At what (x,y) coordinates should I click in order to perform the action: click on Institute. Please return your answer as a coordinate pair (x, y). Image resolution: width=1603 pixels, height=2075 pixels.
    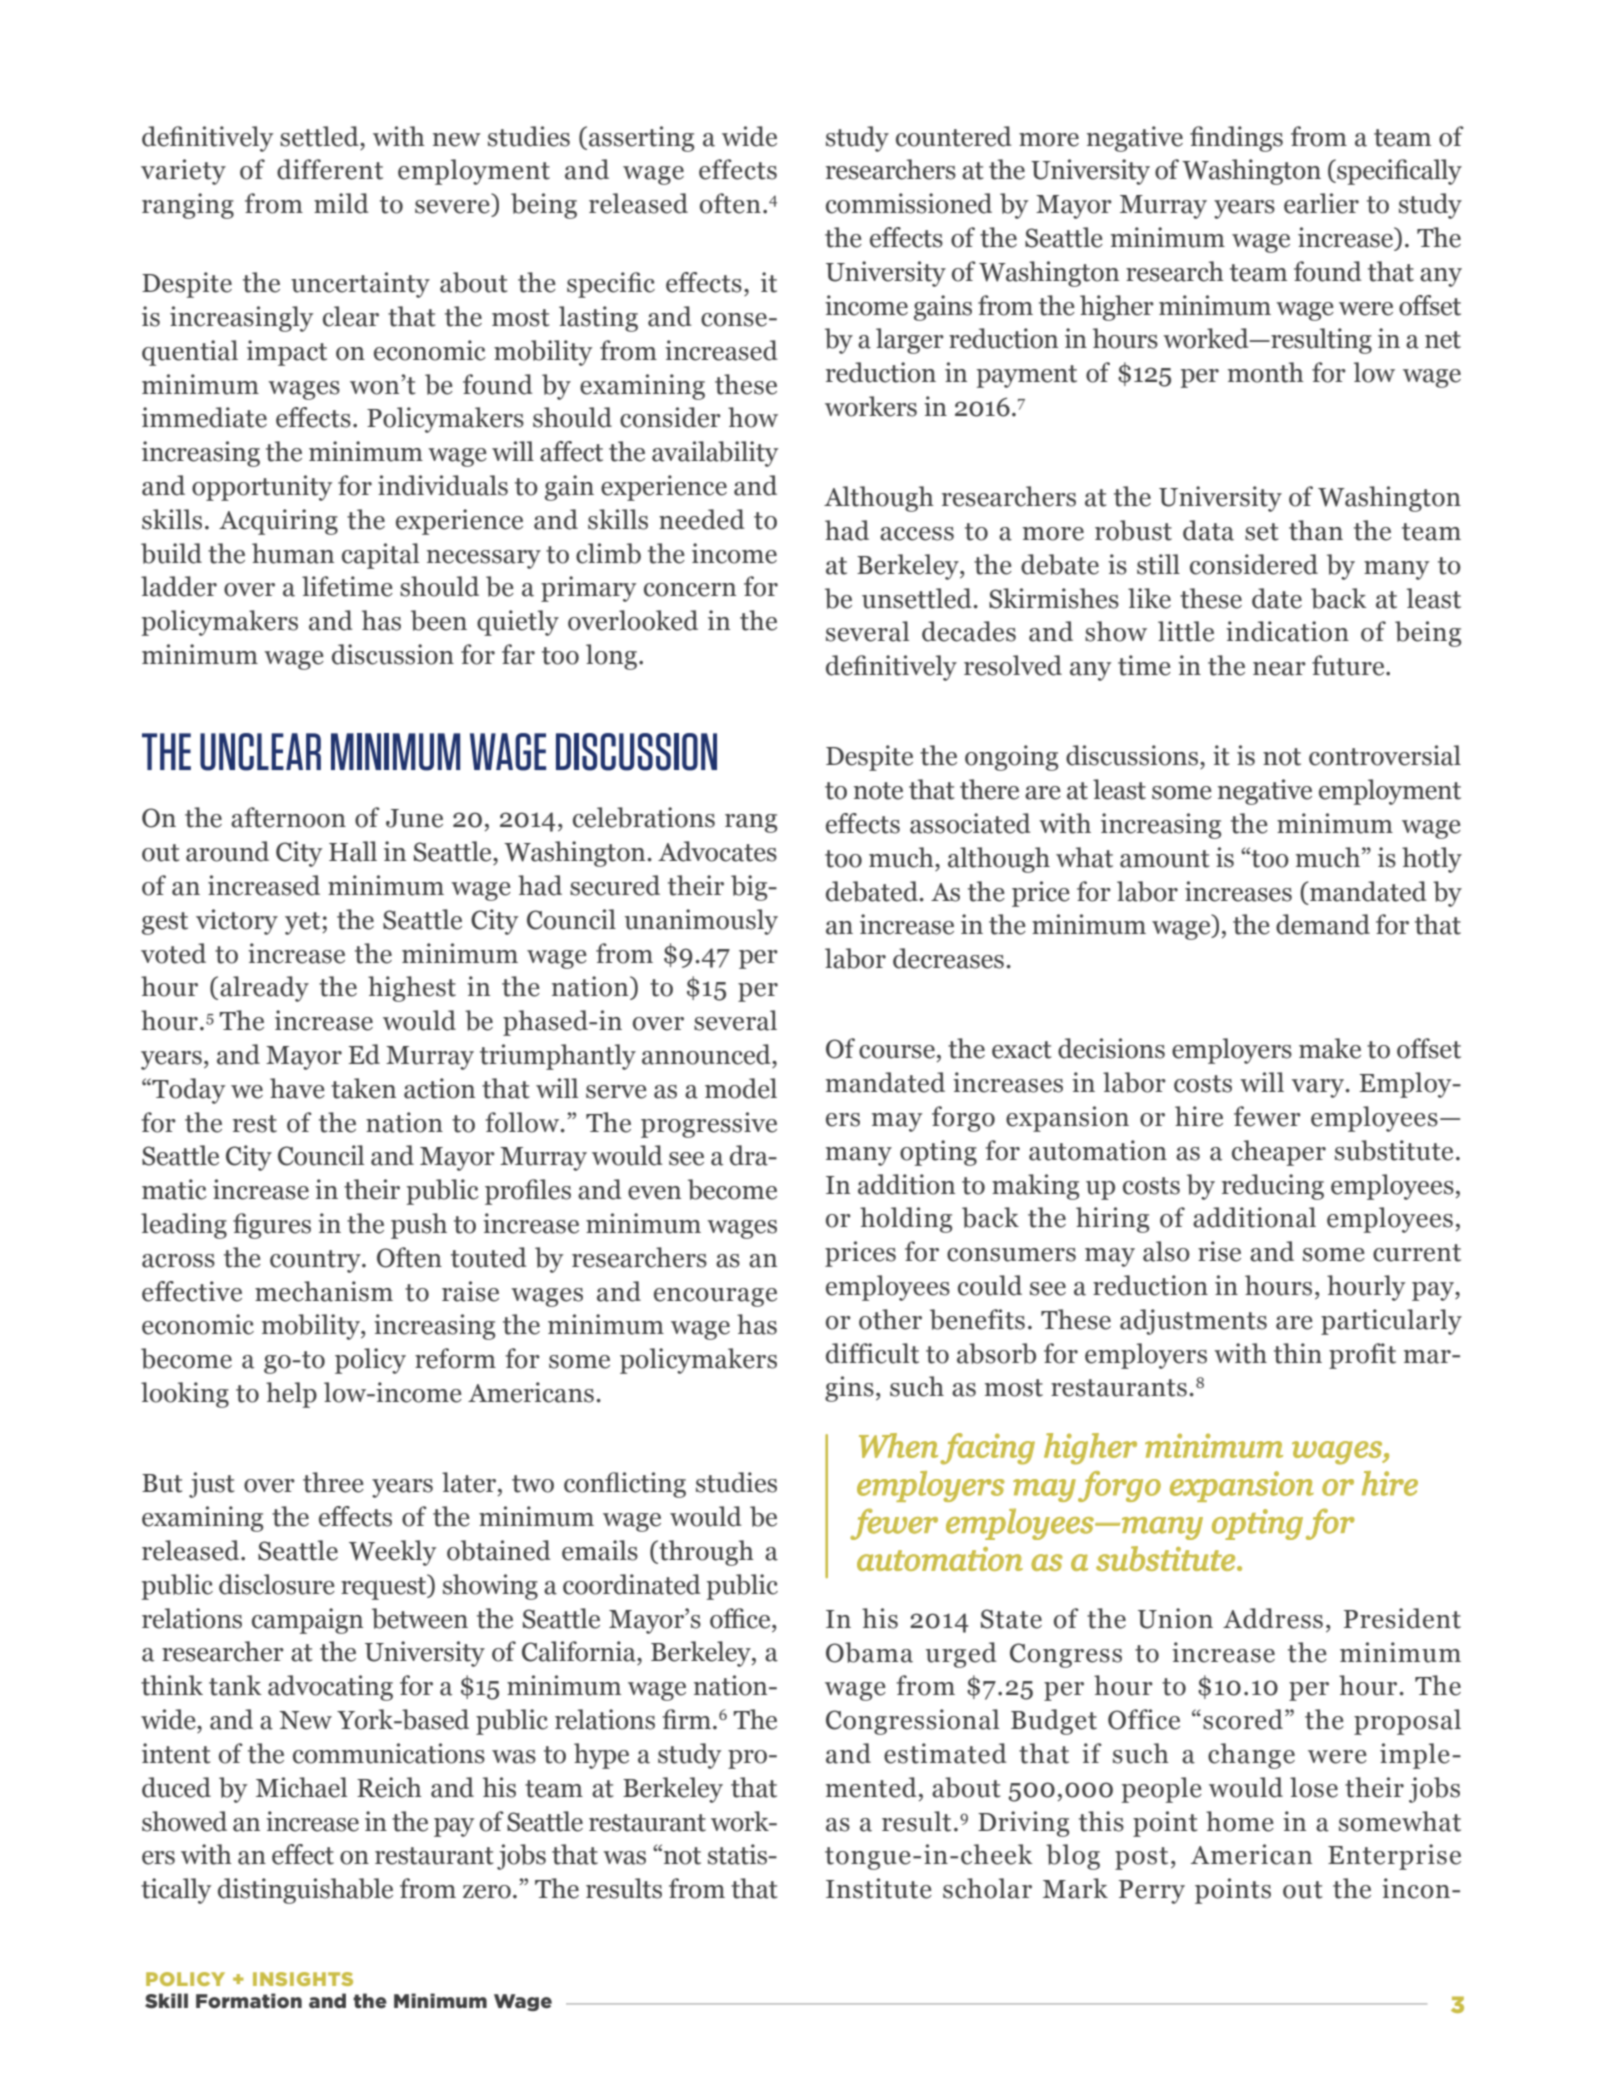
    Looking at the image, I should click on (879, 1888).
